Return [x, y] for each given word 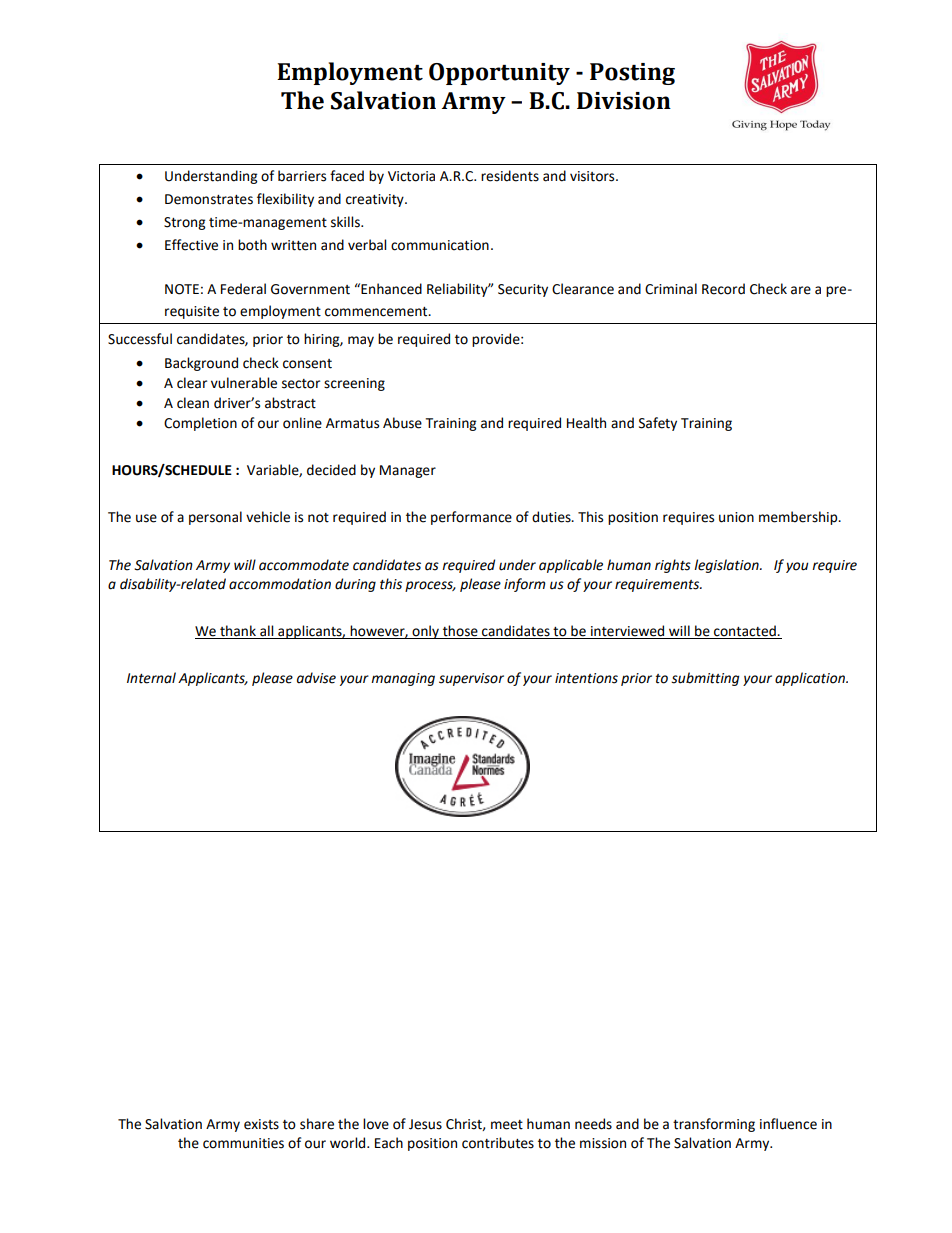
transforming [714, 1125]
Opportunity [499, 74]
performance [471, 518]
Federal [243, 289]
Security [523, 290]
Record [723, 289]
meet [507, 1125]
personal [215, 518]
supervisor [471, 679]
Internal [151, 678]
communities [243, 1143]
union [736, 517]
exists [261, 1124]
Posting [632, 74]
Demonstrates [209, 199]
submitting [705, 679]
